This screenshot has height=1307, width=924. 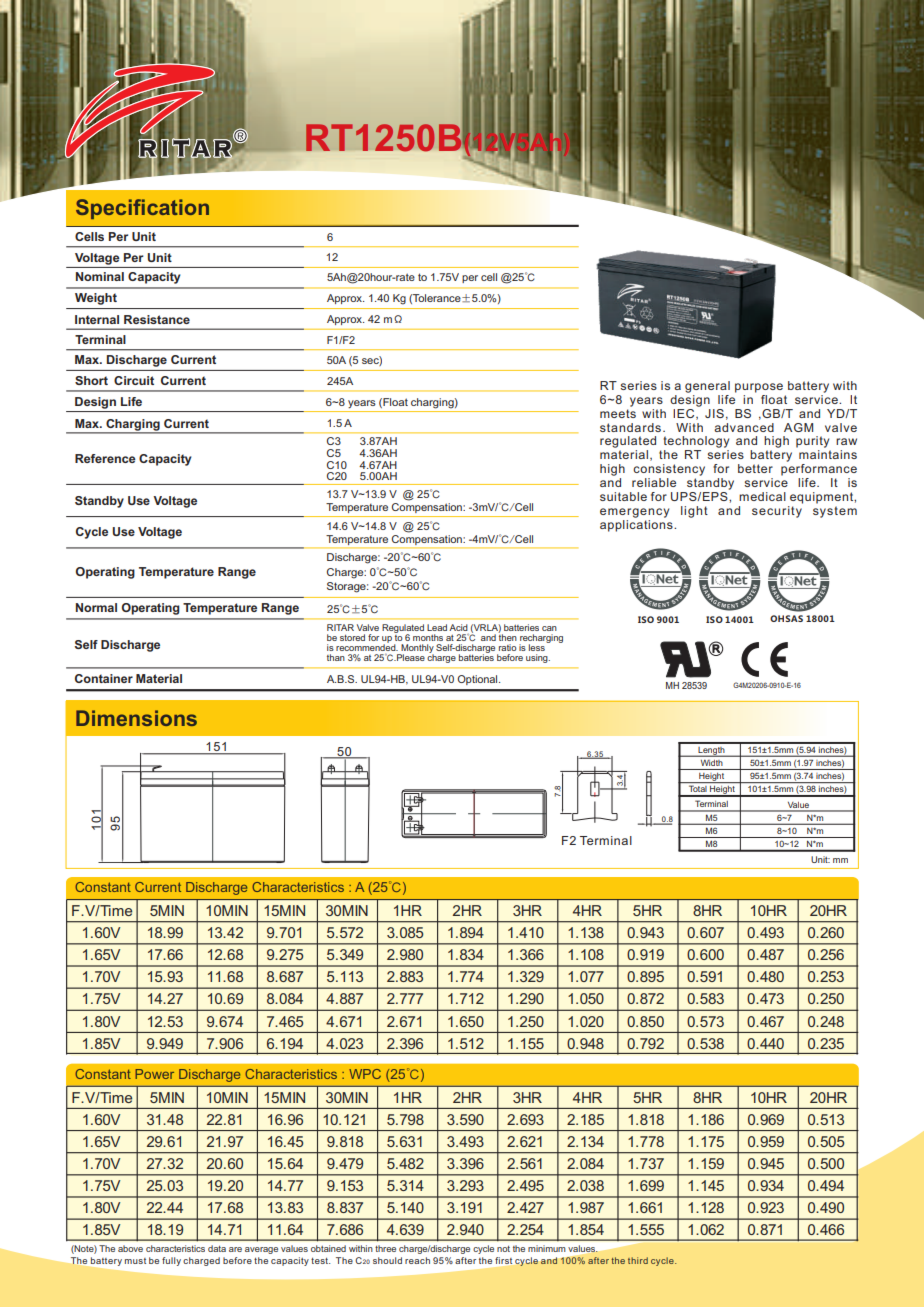 What do you see at coordinates (478, 680) in the screenshot?
I see `Optional` at bounding box center [478, 680].
